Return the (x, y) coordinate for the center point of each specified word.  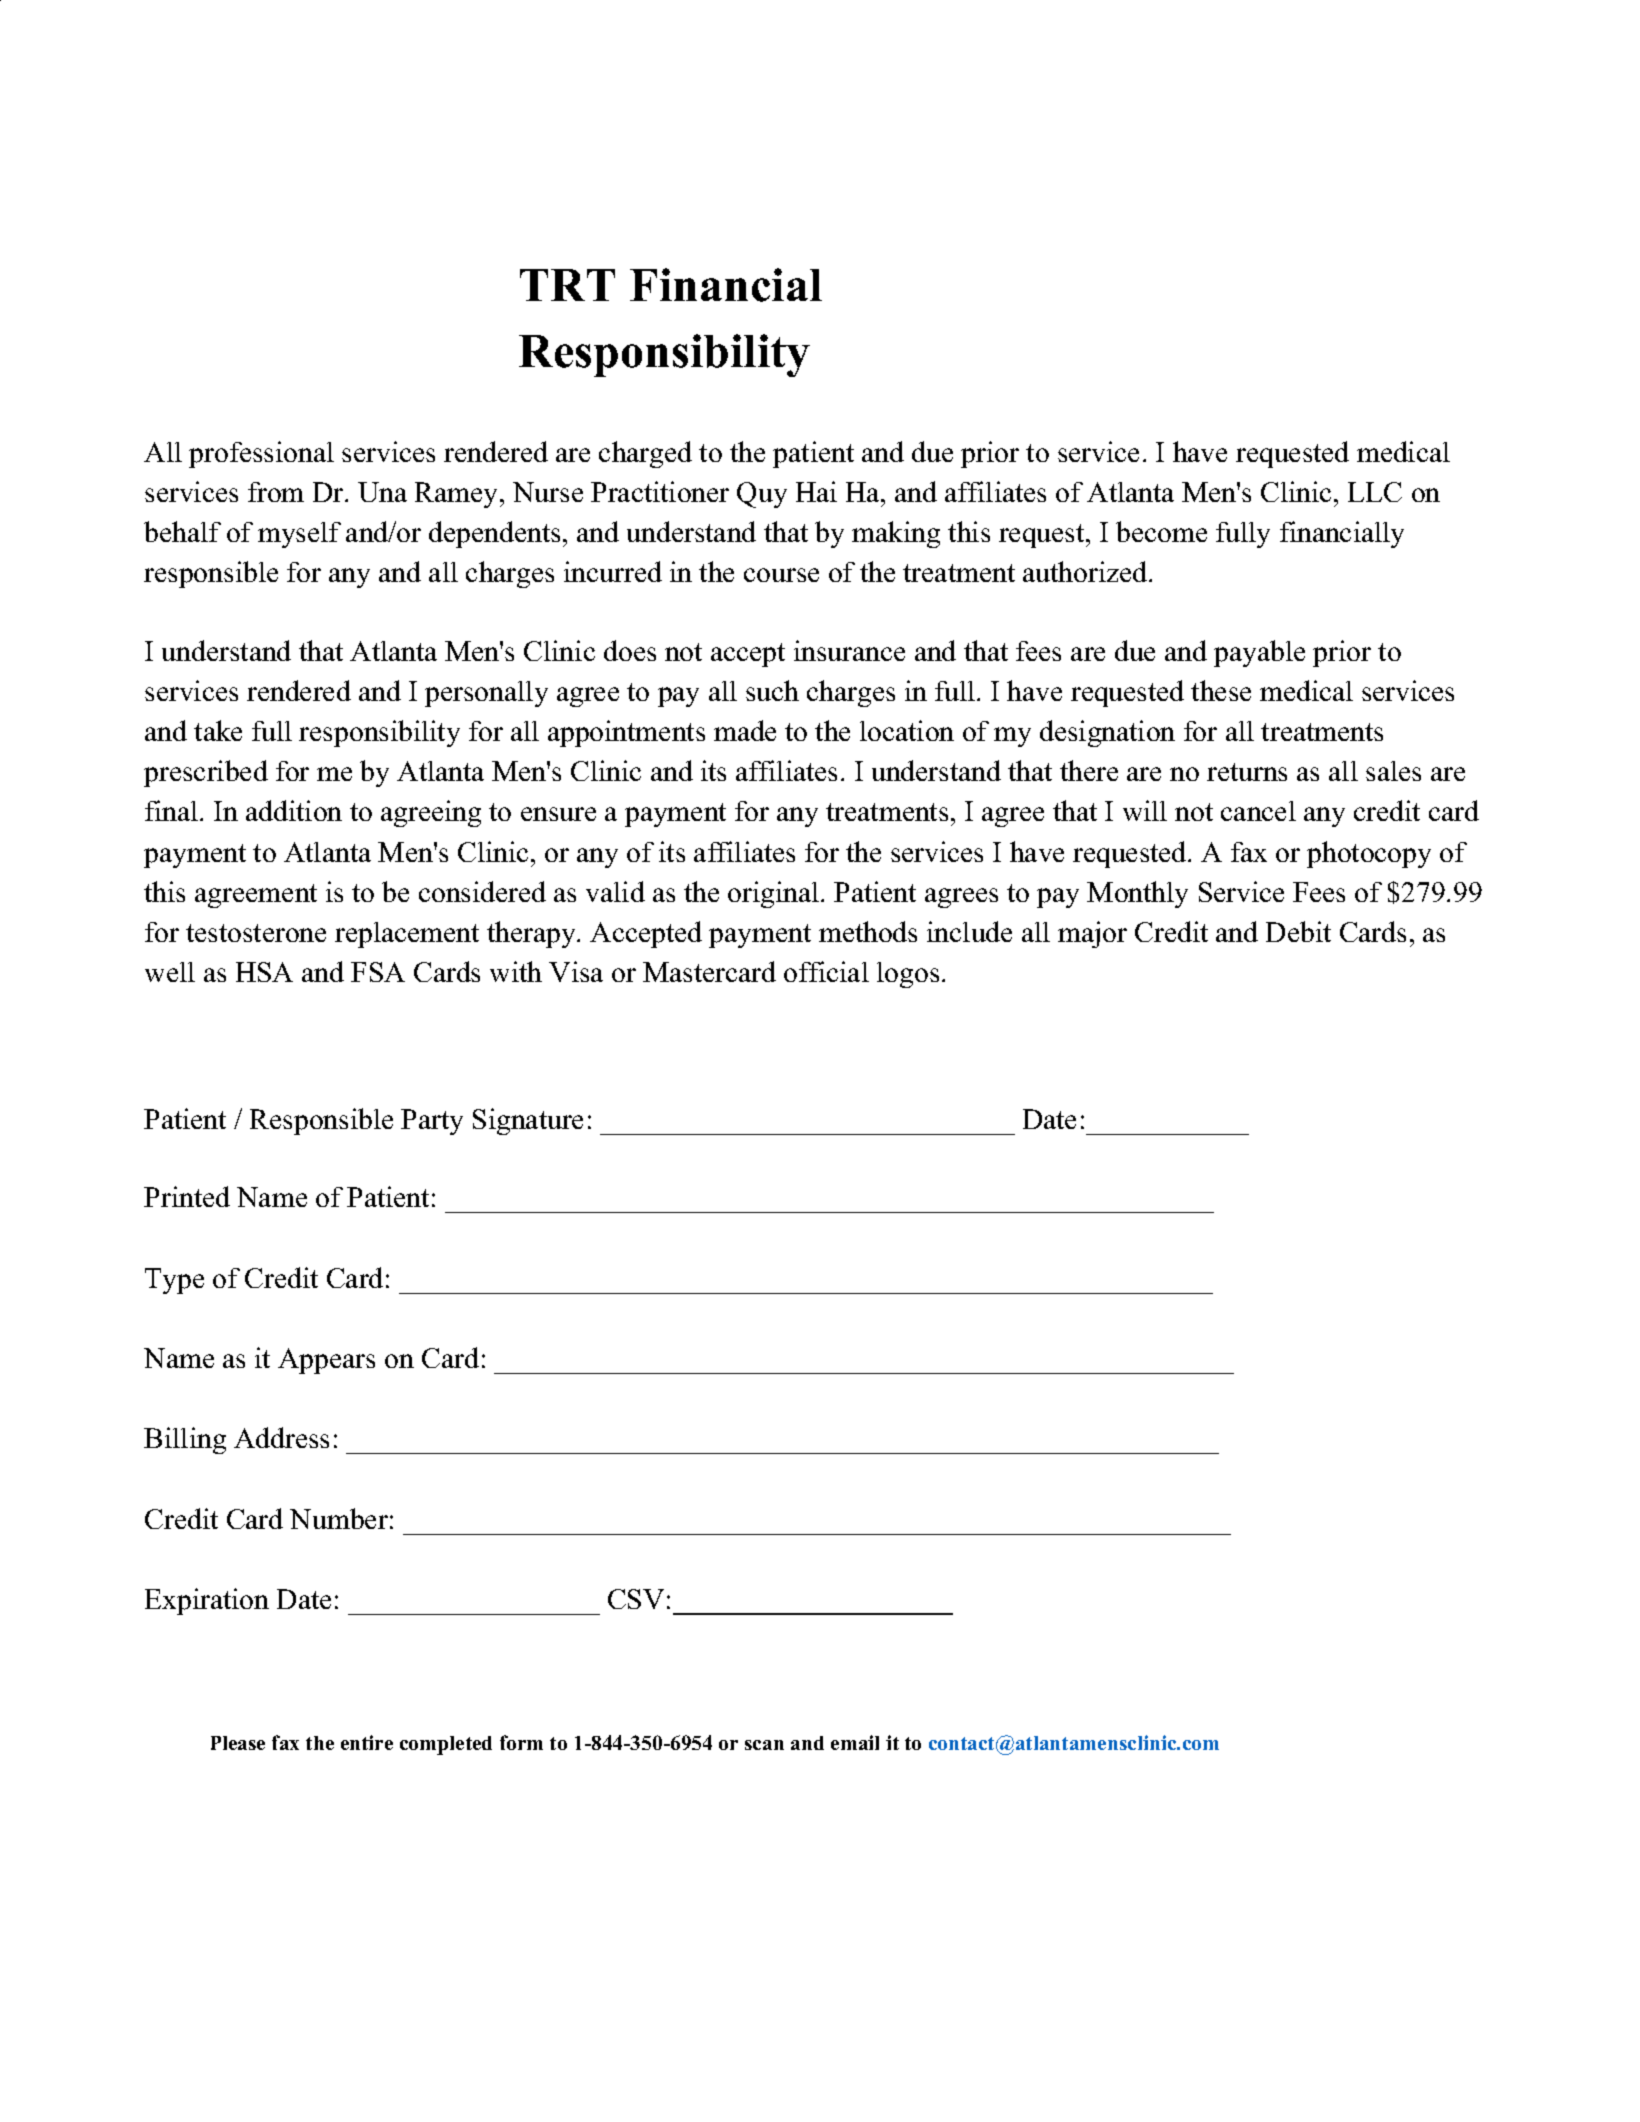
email (855, 1742)
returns (1247, 772)
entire (367, 1742)
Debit (1298, 931)
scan (764, 1745)
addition (294, 810)
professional (261, 454)
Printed (187, 1196)
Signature (528, 1121)
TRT (567, 285)
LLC (1375, 492)
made (745, 730)
